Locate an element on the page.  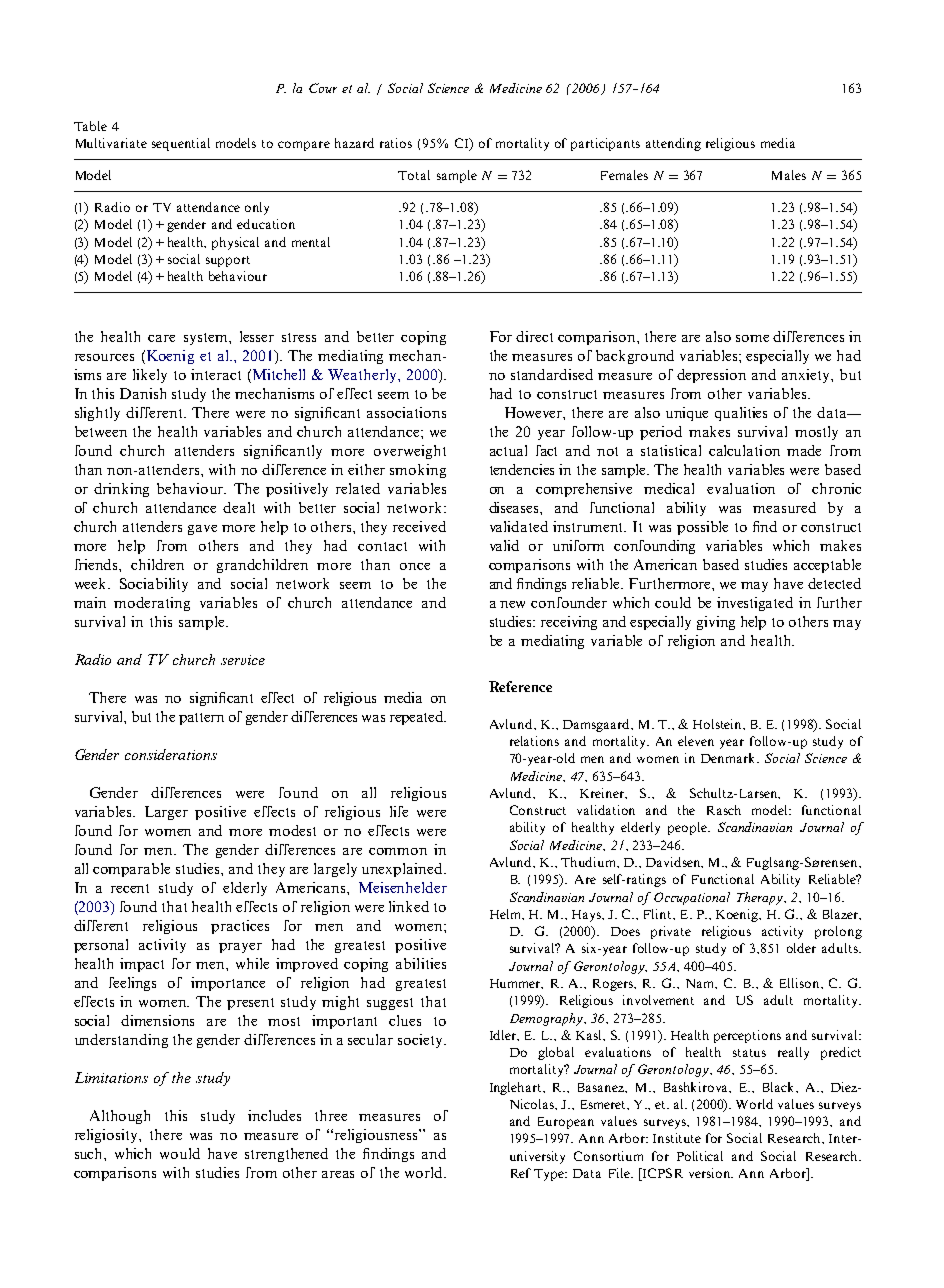
giving is located at coordinates (716, 623).
